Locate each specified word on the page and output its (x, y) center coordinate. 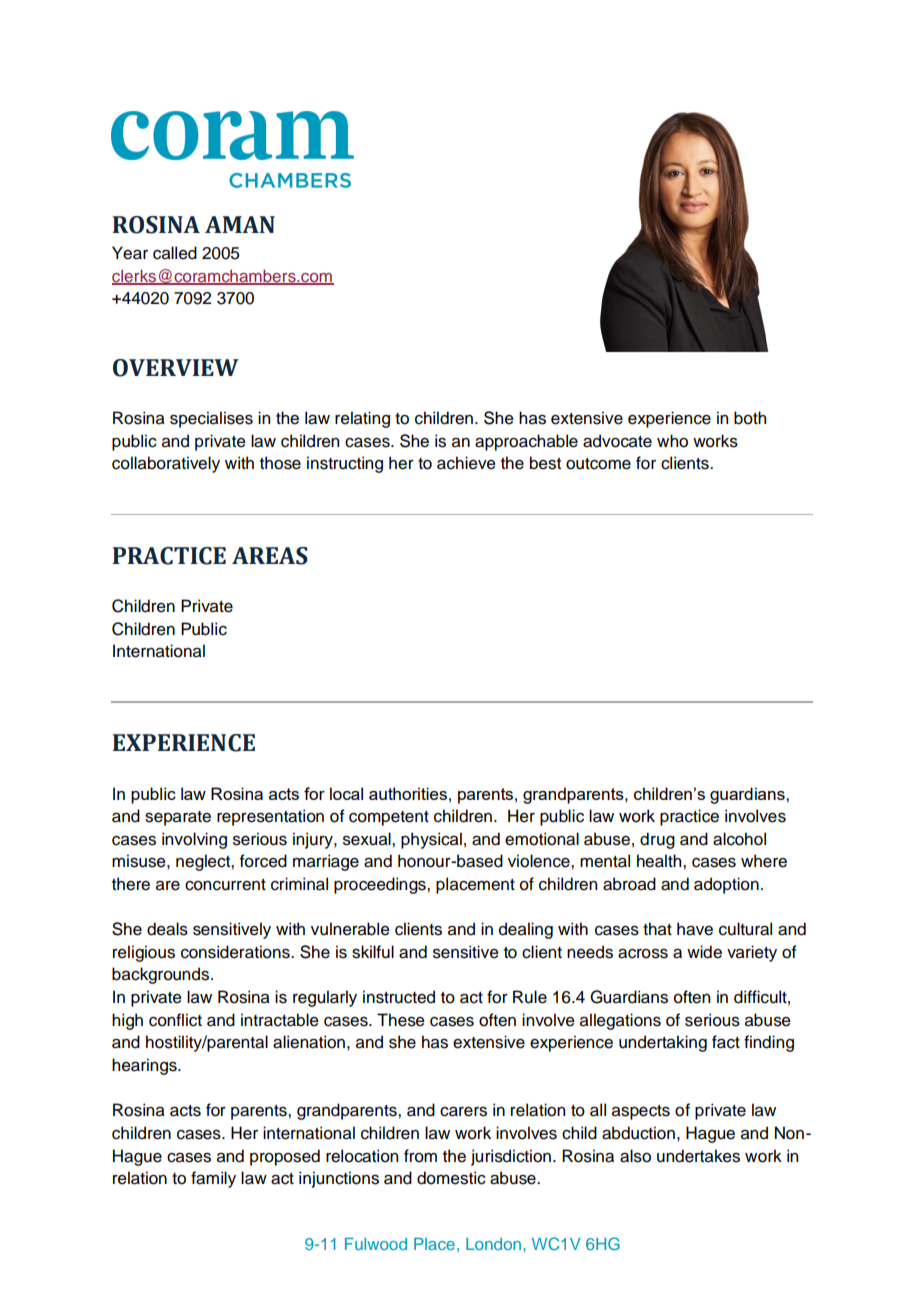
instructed (399, 997)
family (213, 1179)
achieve (466, 463)
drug (657, 840)
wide (704, 952)
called (175, 253)
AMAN (240, 224)
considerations (236, 952)
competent (389, 818)
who (672, 441)
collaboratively (166, 464)
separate (178, 818)
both (750, 418)
